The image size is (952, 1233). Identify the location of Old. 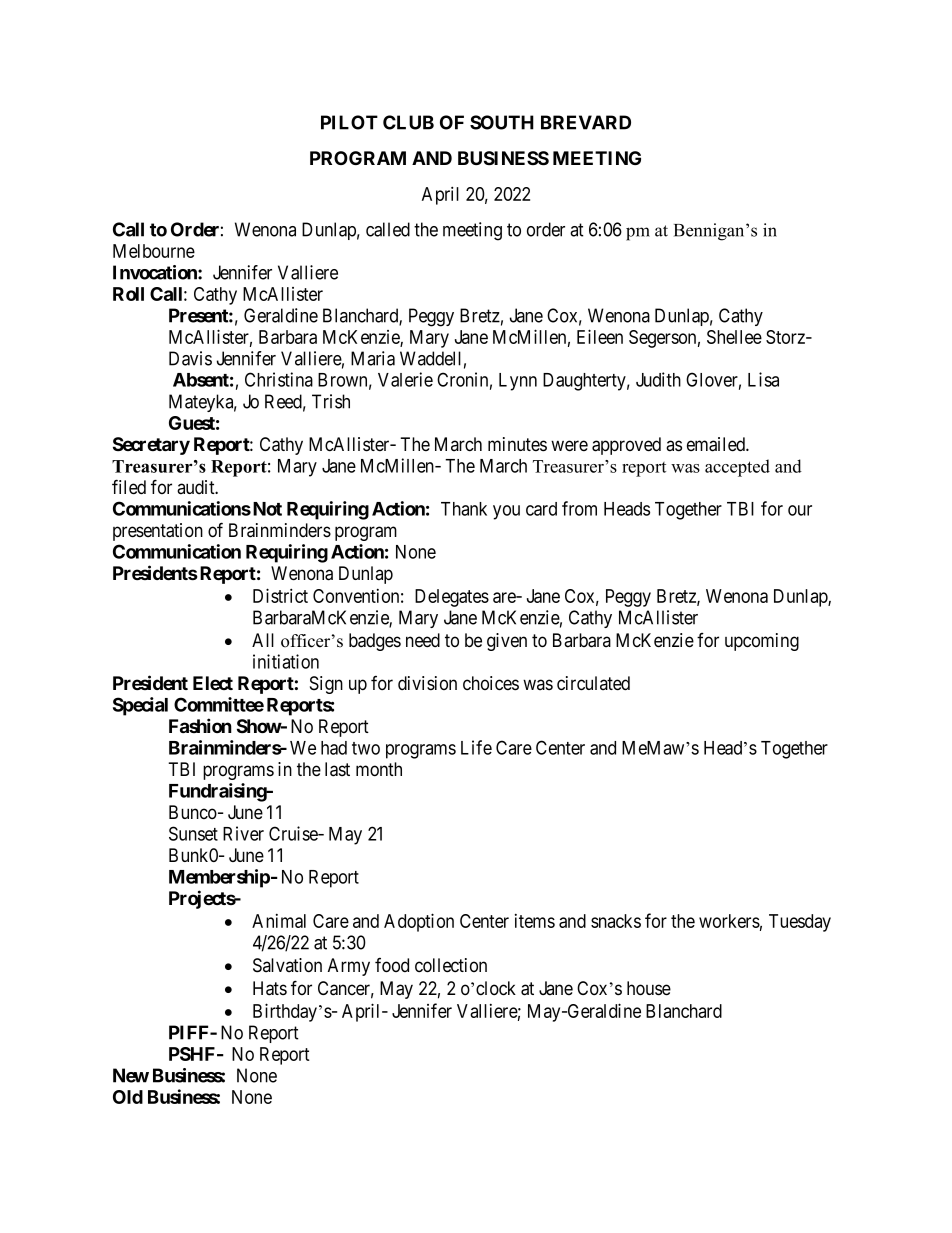
(128, 1097).
